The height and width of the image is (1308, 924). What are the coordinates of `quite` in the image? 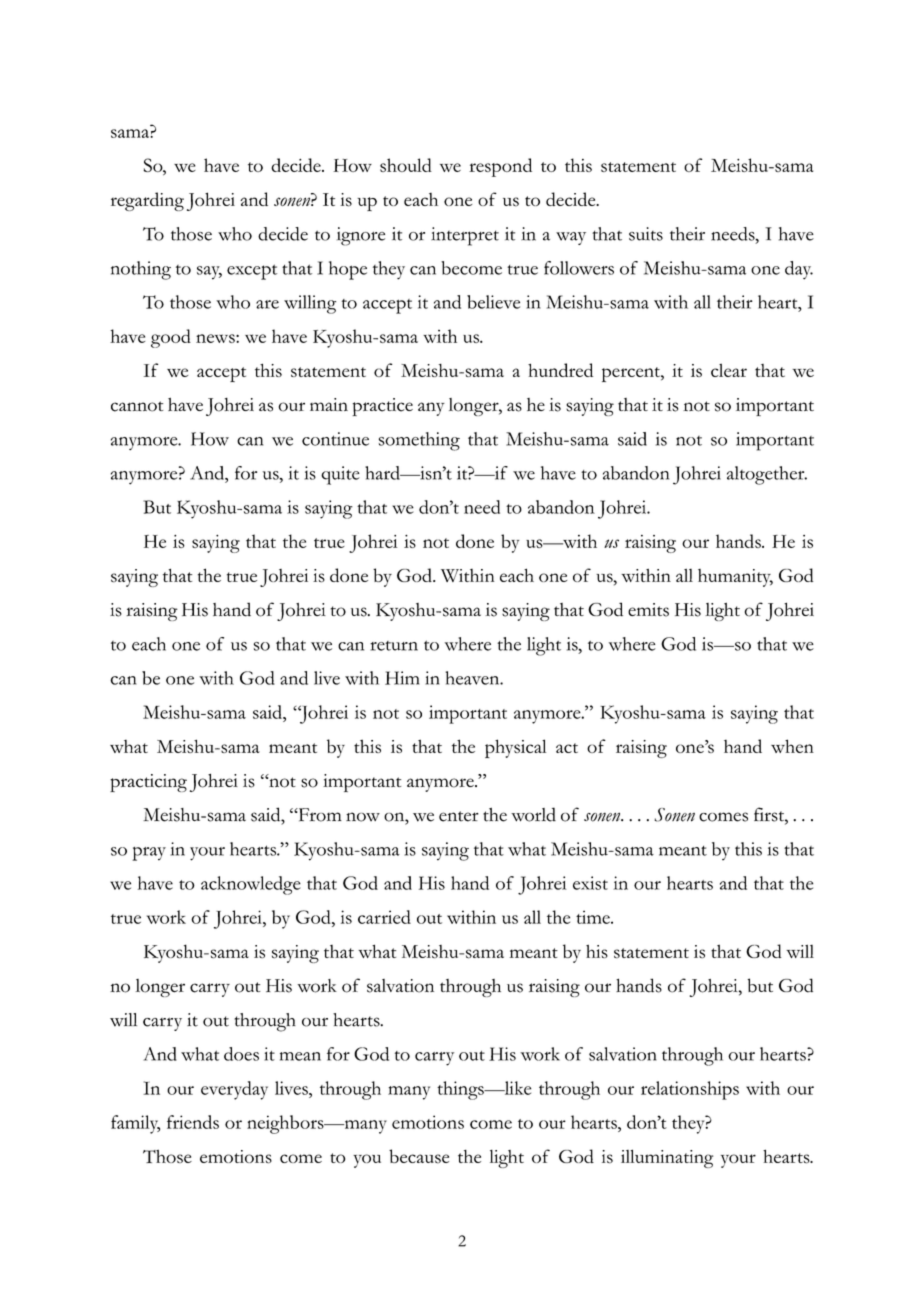 It's located at (340, 475).
